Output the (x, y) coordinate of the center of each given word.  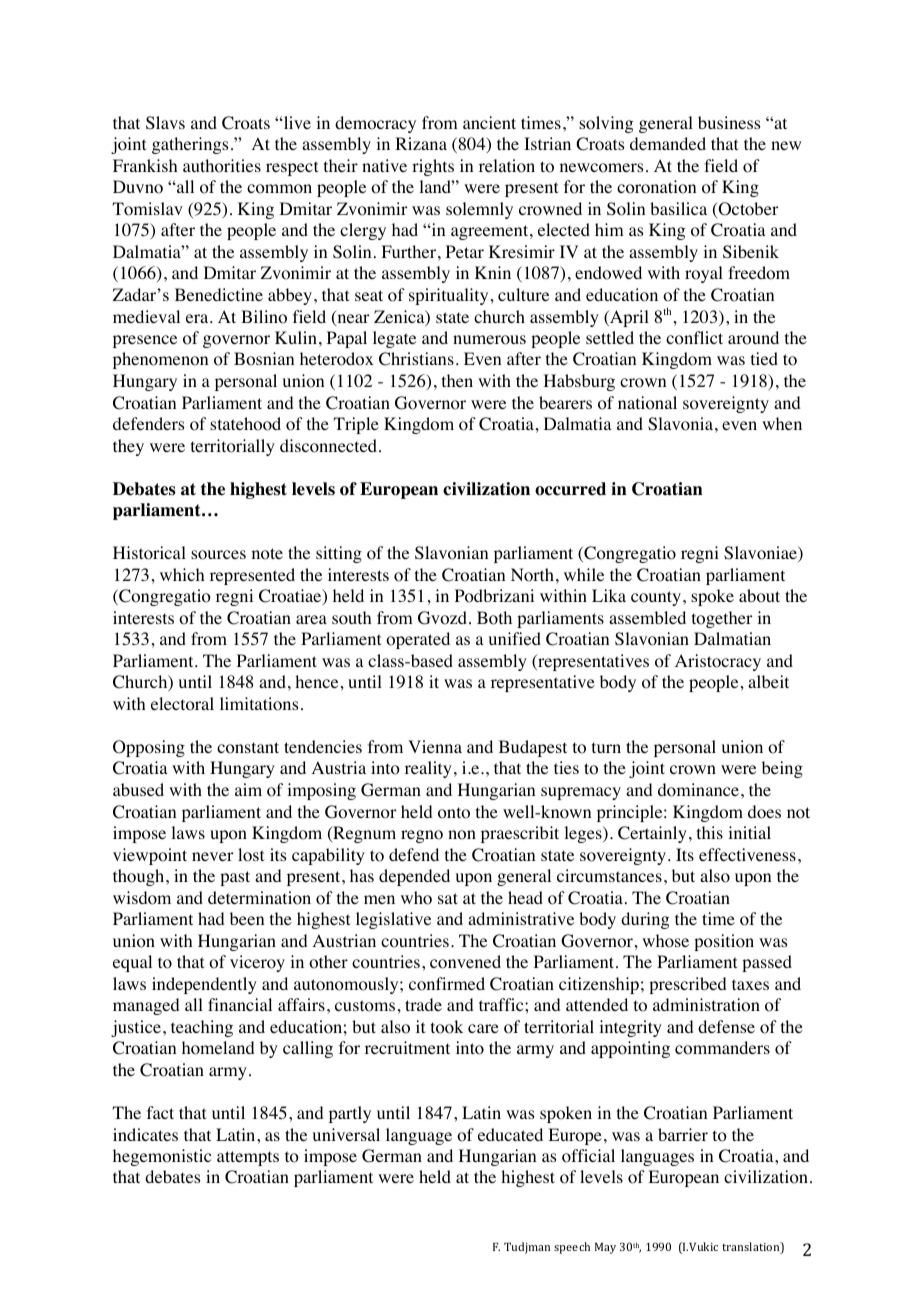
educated (510, 1134)
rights (433, 167)
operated (418, 640)
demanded (668, 143)
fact (160, 1112)
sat (448, 898)
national (647, 403)
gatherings (190, 145)
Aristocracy (718, 662)
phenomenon (160, 360)
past (235, 878)
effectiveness (747, 854)
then (457, 380)
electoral (182, 704)
